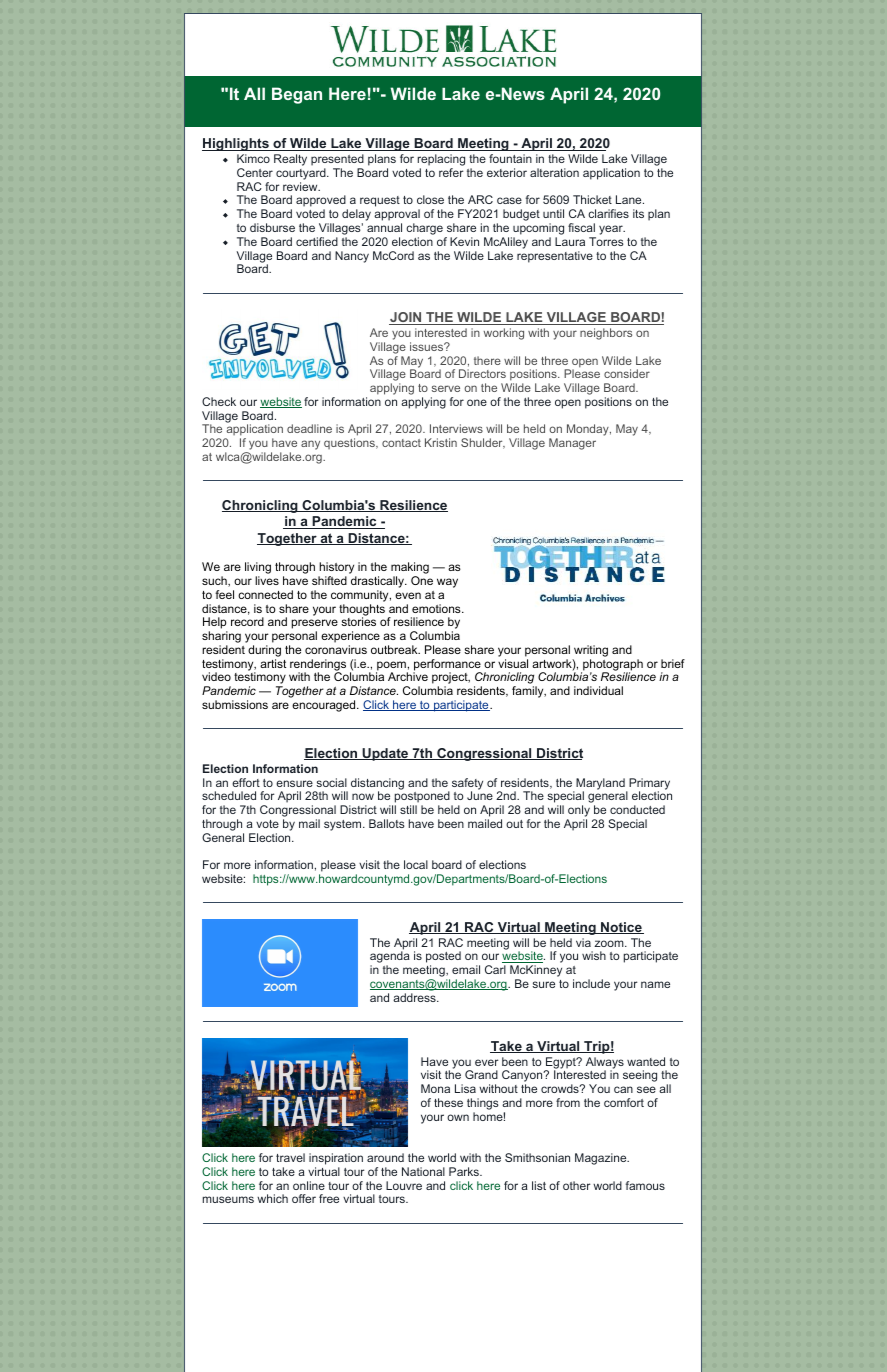 The height and width of the image is (1372, 887). What do you see at coordinates (637, 809) in the image?
I see `conducted` at bounding box center [637, 809].
